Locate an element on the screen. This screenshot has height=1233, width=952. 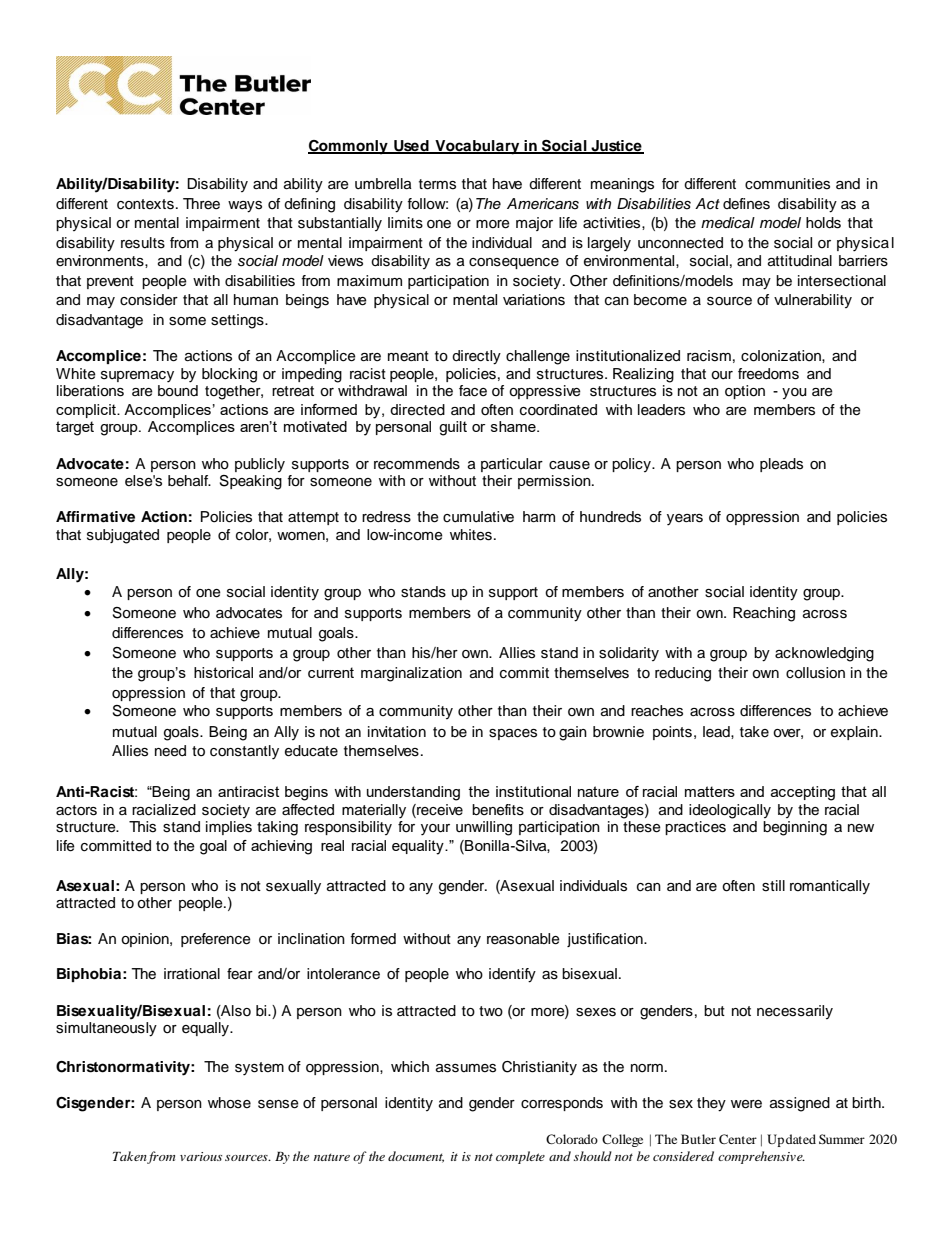
reasonable is located at coordinates (523, 939).
